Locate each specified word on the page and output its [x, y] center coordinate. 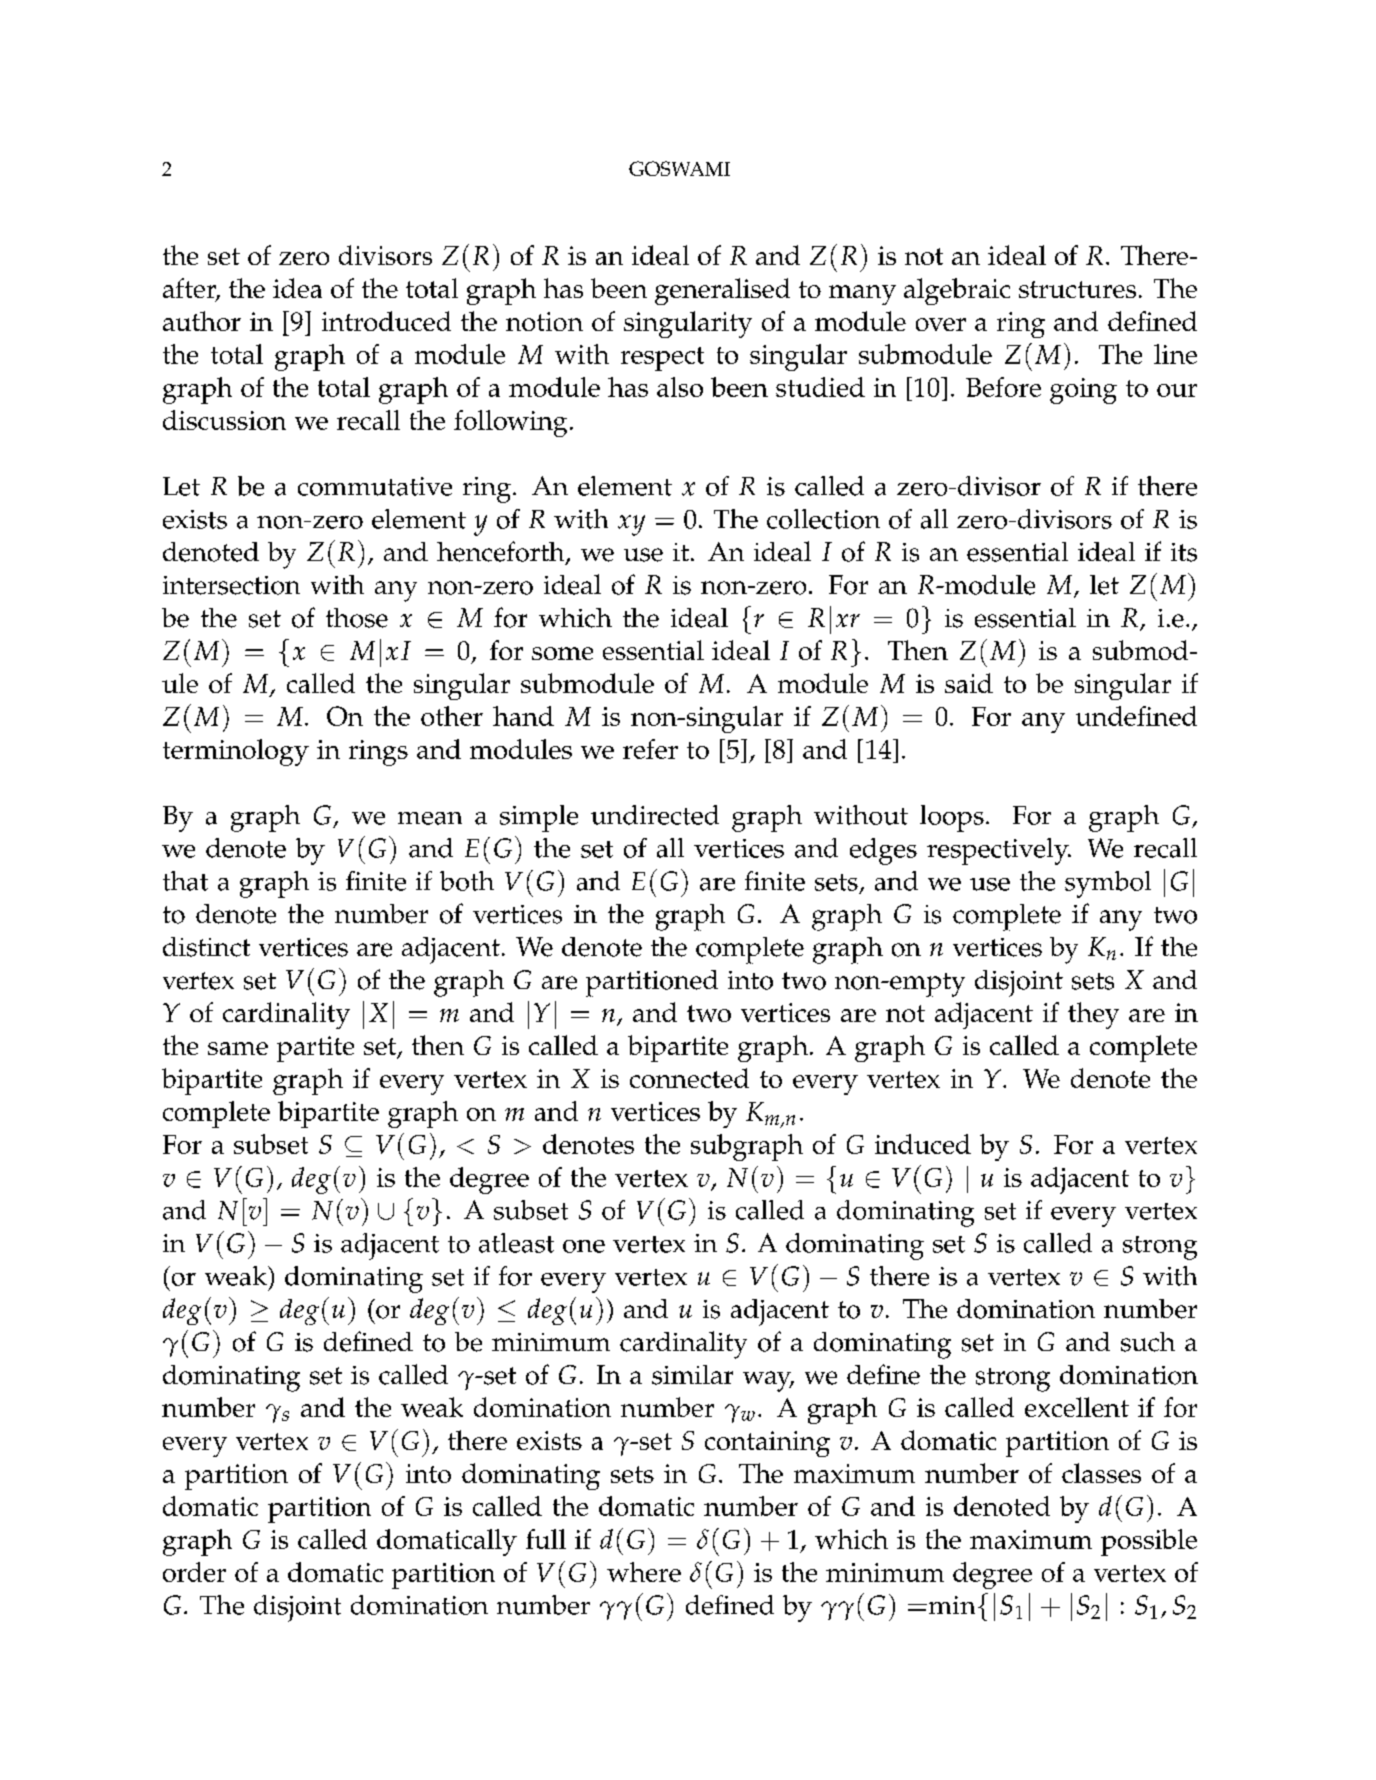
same [238, 1048]
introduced [386, 321]
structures [1077, 289]
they [1093, 1015]
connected [689, 1078]
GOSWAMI [679, 168]
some [562, 653]
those [357, 618]
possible [1149, 1542]
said [969, 683]
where [644, 1572]
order [194, 1572]
